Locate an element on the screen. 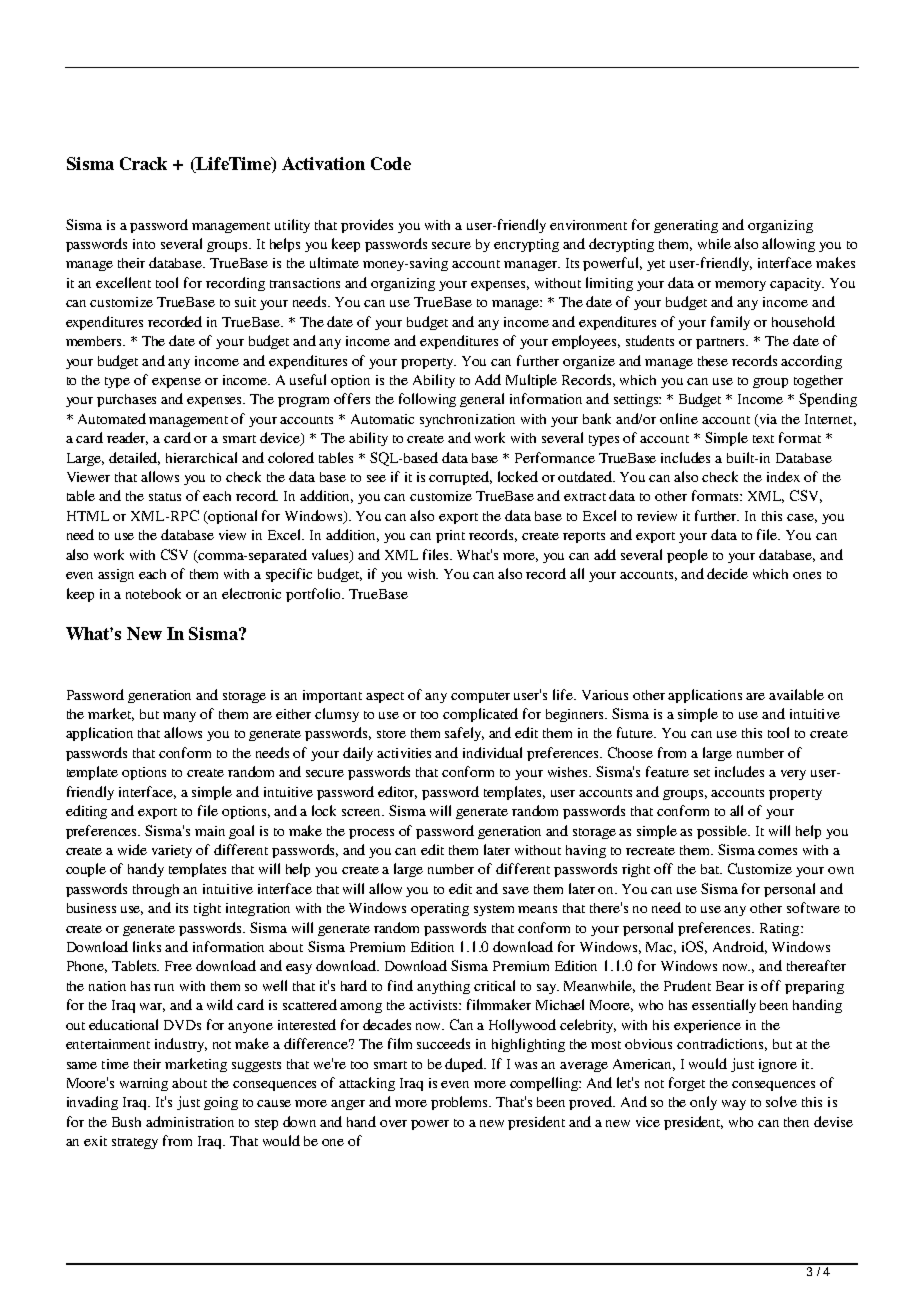  problems is located at coordinates (461, 1103).
